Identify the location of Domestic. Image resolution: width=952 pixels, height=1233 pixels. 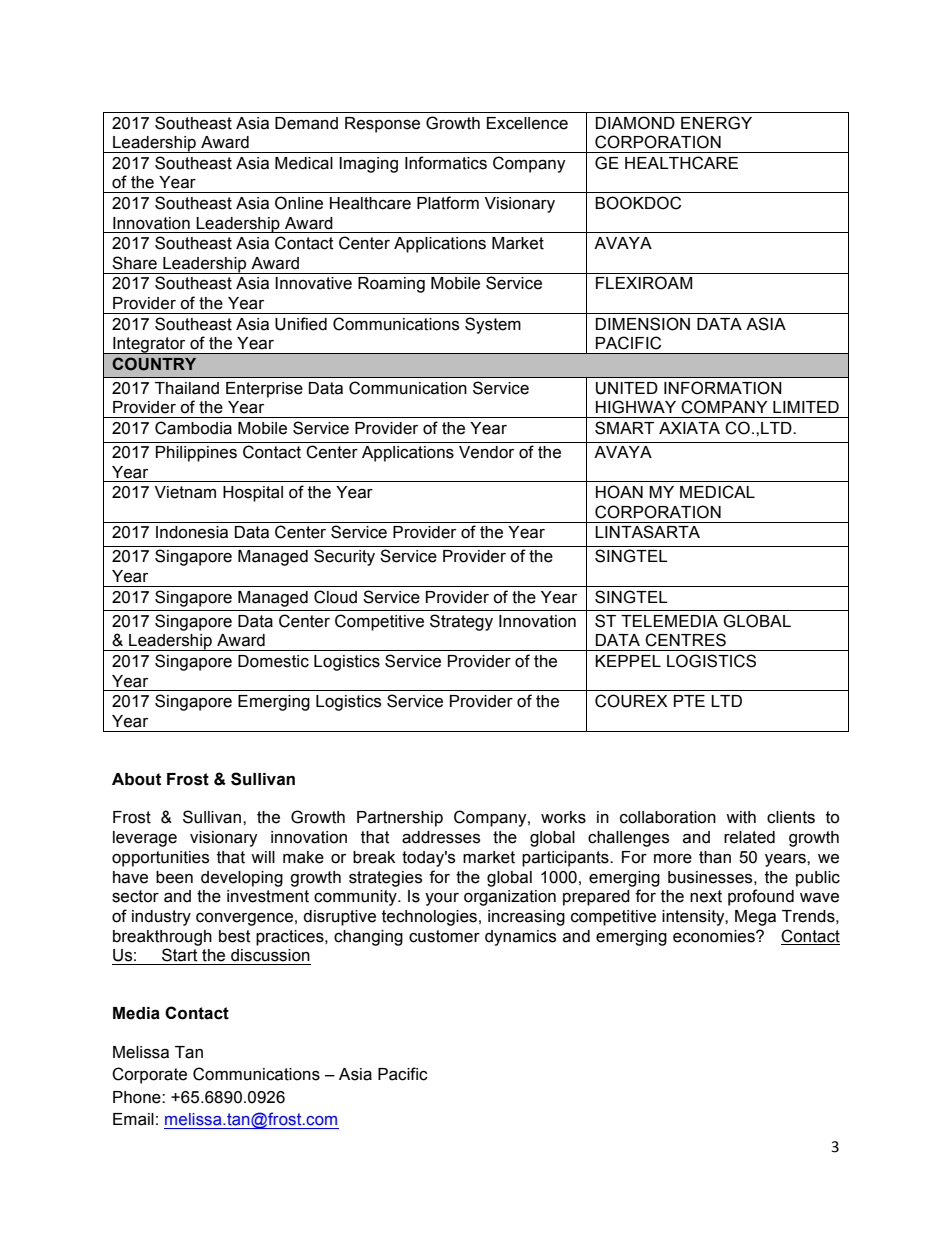
(273, 661).
